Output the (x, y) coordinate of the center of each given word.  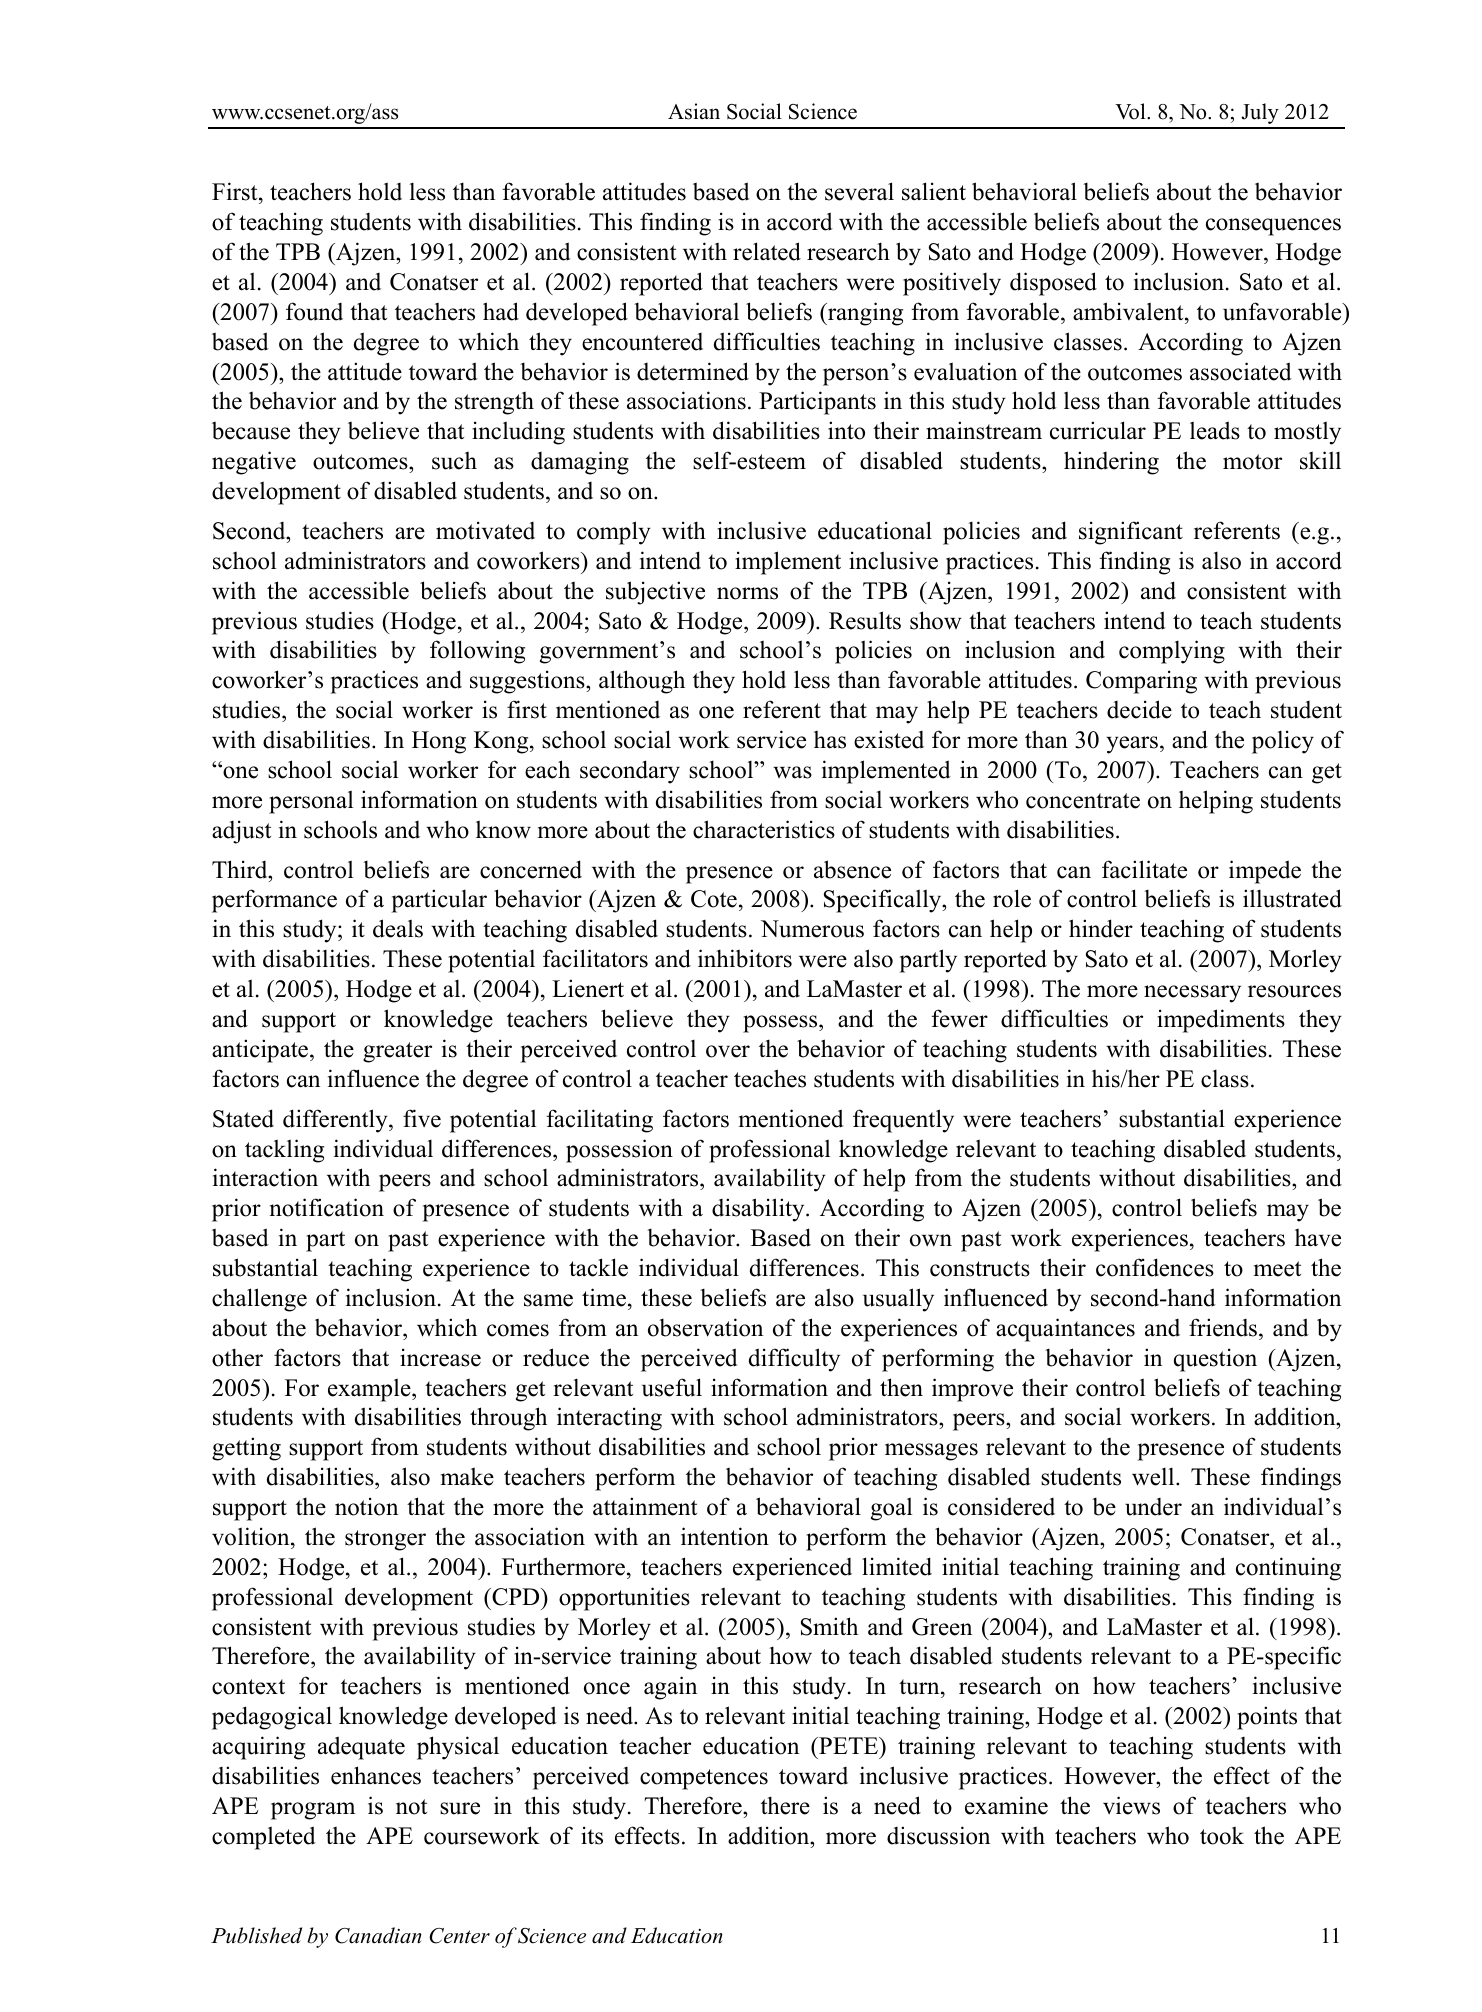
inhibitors (745, 958)
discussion (938, 1835)
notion (366, 1506)
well (1154, 1477)
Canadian (378, 1935)
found (314, 311)
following (477, 652)
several (859, 191)
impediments (1221, 1021)
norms (747, 593)
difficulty (794, 1360)
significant (1131, 533)
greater (397, 1052)
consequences (1273, 227)
